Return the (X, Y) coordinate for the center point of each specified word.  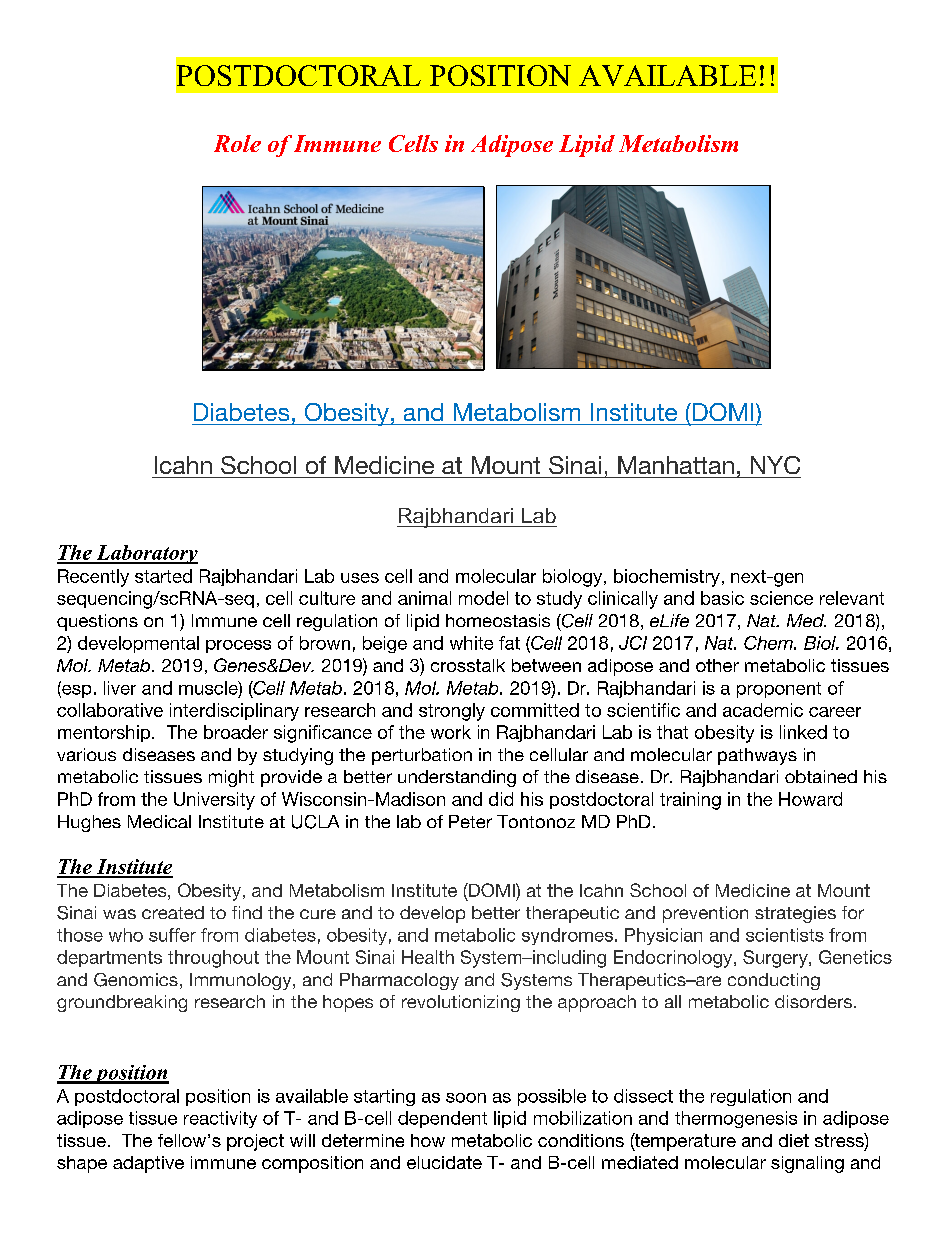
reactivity (220, 1119)
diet (794, 1140)
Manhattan (676, 465)
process (238, 646)
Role (237, 143)
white (471, 643)
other (717, 665)
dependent (442, 1119)
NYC (775, 465)
